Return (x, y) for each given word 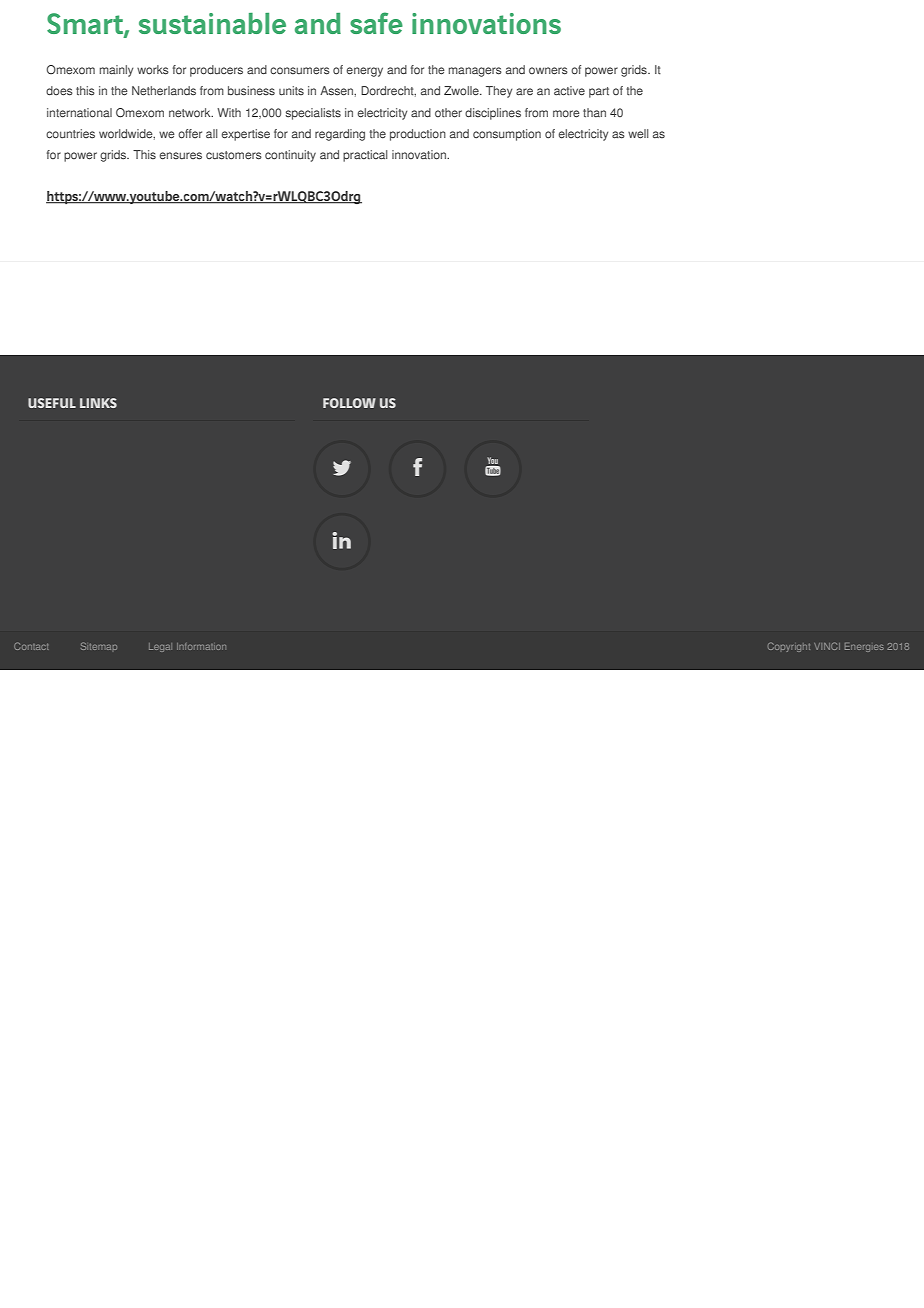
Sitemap (99, 646)
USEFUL (52, 403)
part (599, 92)
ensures (181, 156)
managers (475, 72)
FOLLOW (349, 403)
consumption (507, 135)
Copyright (789, 647)
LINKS (98, 403)
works (153, 70)
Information (201, 646)
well (638, 134)
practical (365, 156)
